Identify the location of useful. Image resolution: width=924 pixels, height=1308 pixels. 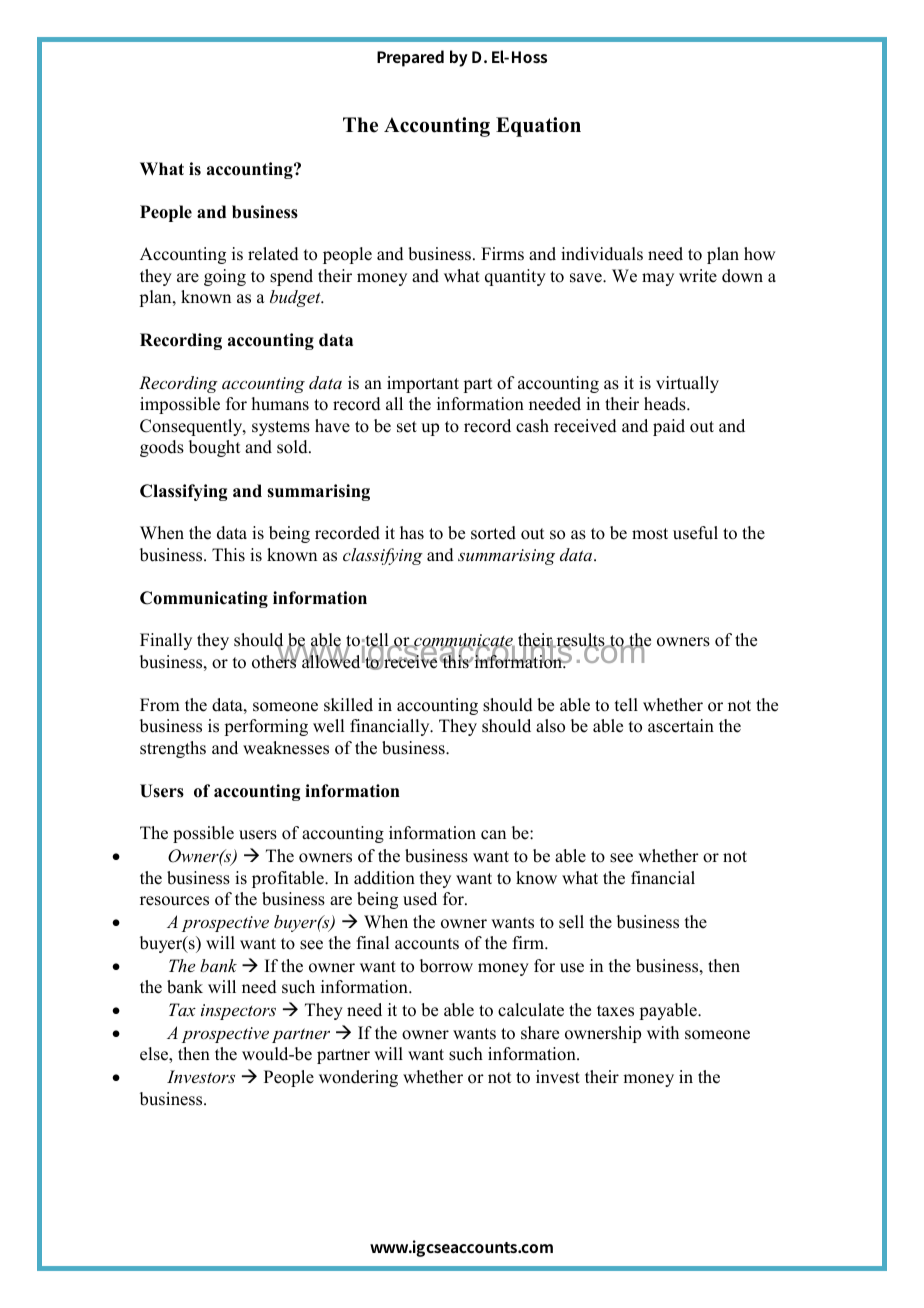
(695, 533).
